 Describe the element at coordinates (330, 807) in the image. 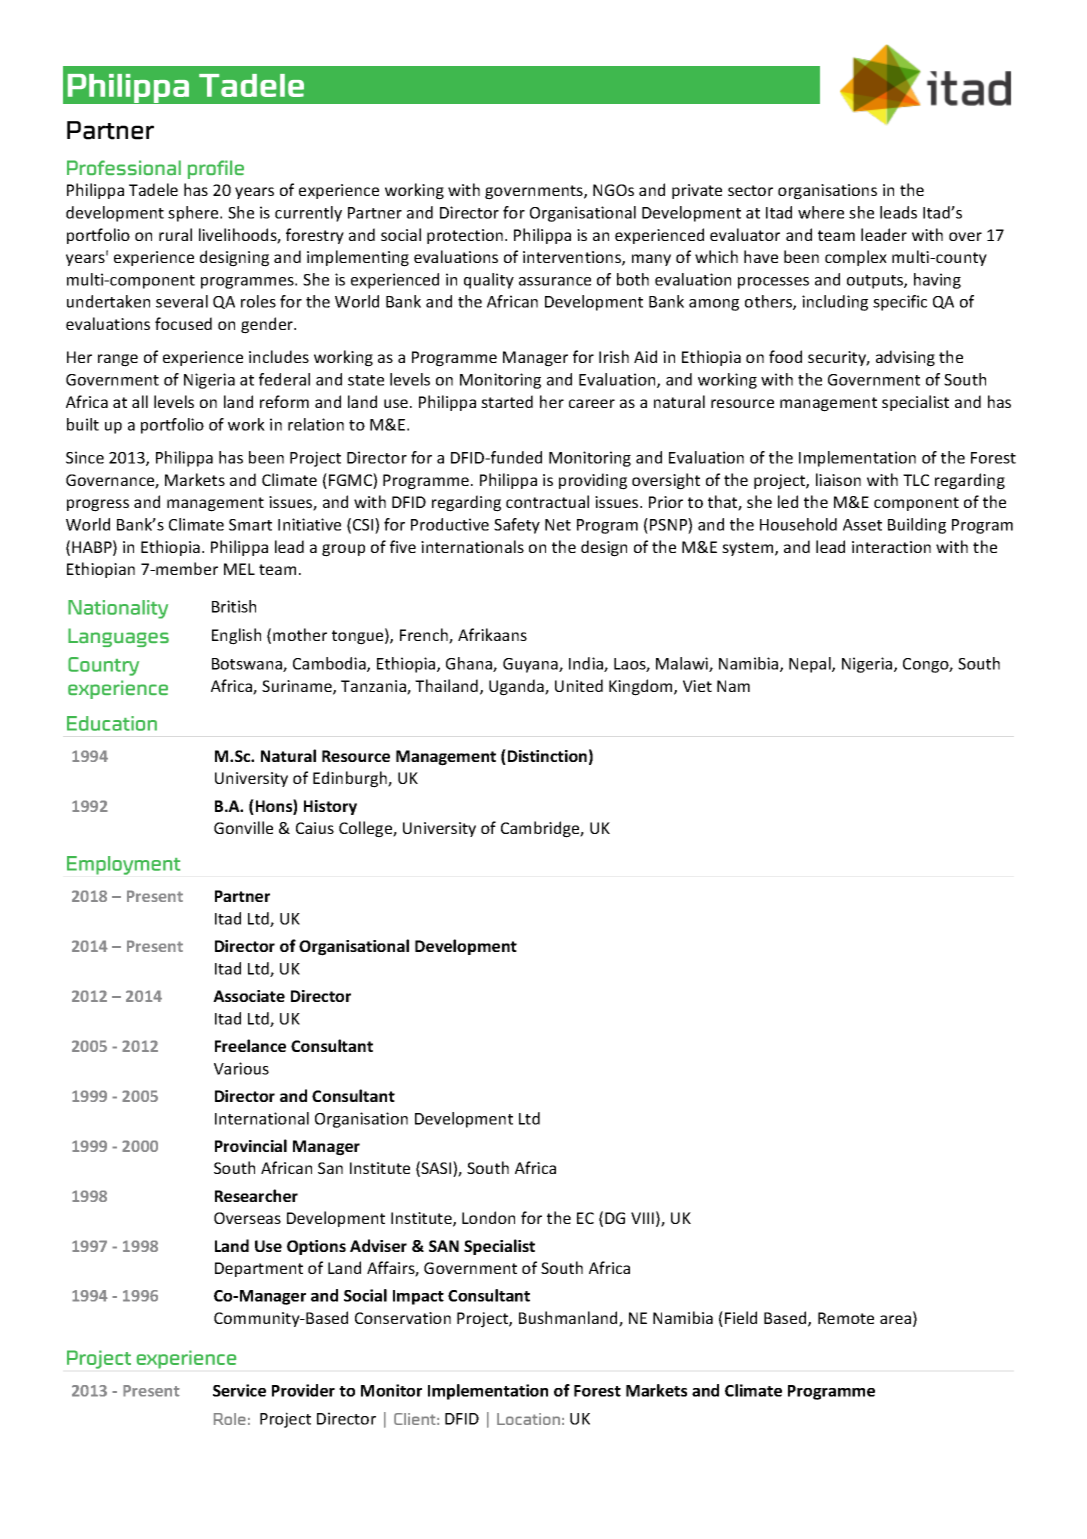

I see `History` at that location.
